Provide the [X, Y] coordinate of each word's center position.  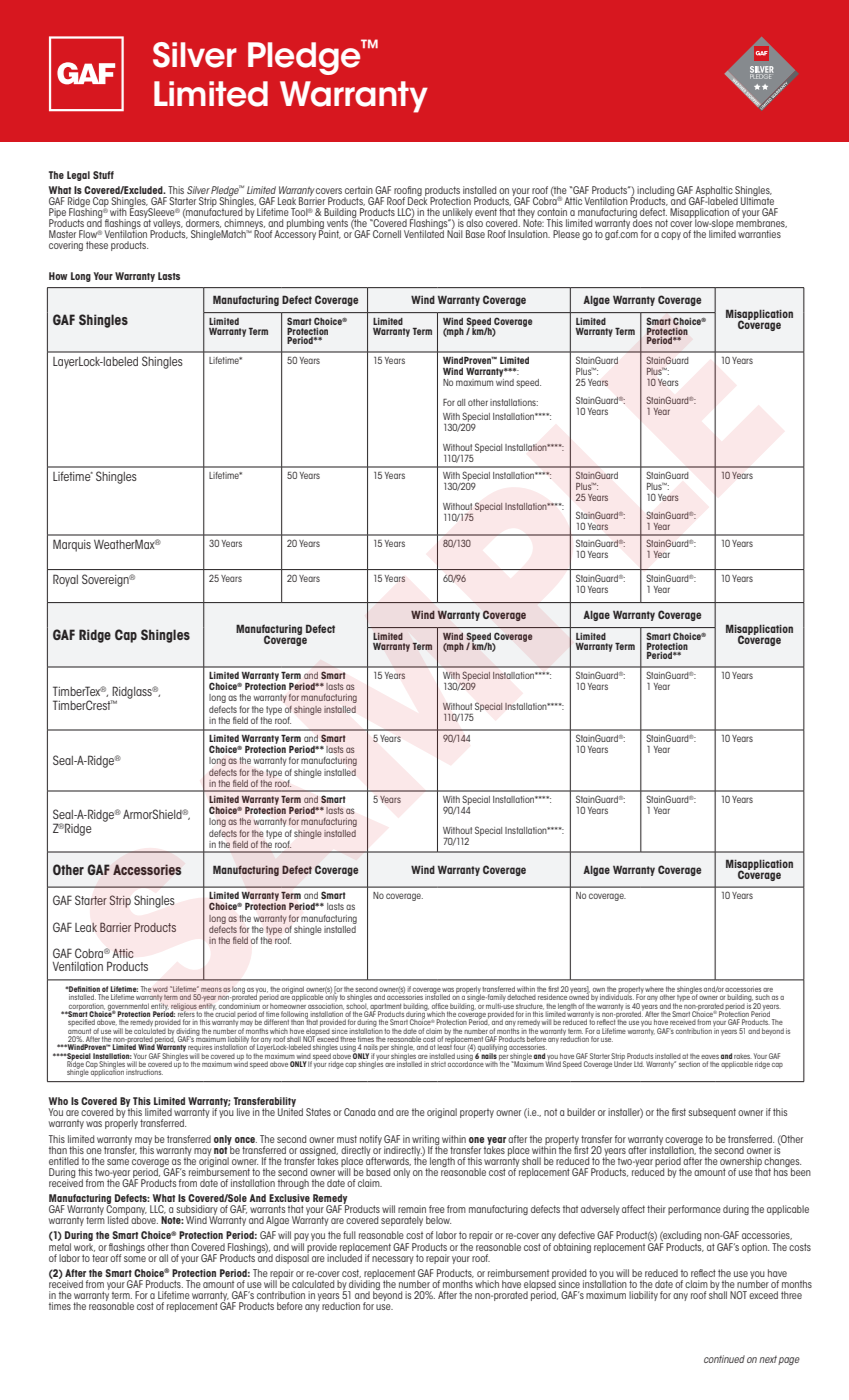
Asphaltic [714, 192]
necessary [393, 1260]
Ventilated [424, 233]
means [211, 990]
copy [671, 236]
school [355, 1004]
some [135, 1259]
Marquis [72, 545]
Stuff [103, 175]
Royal [65, 580]
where [655, 990]
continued [724, 1359]
